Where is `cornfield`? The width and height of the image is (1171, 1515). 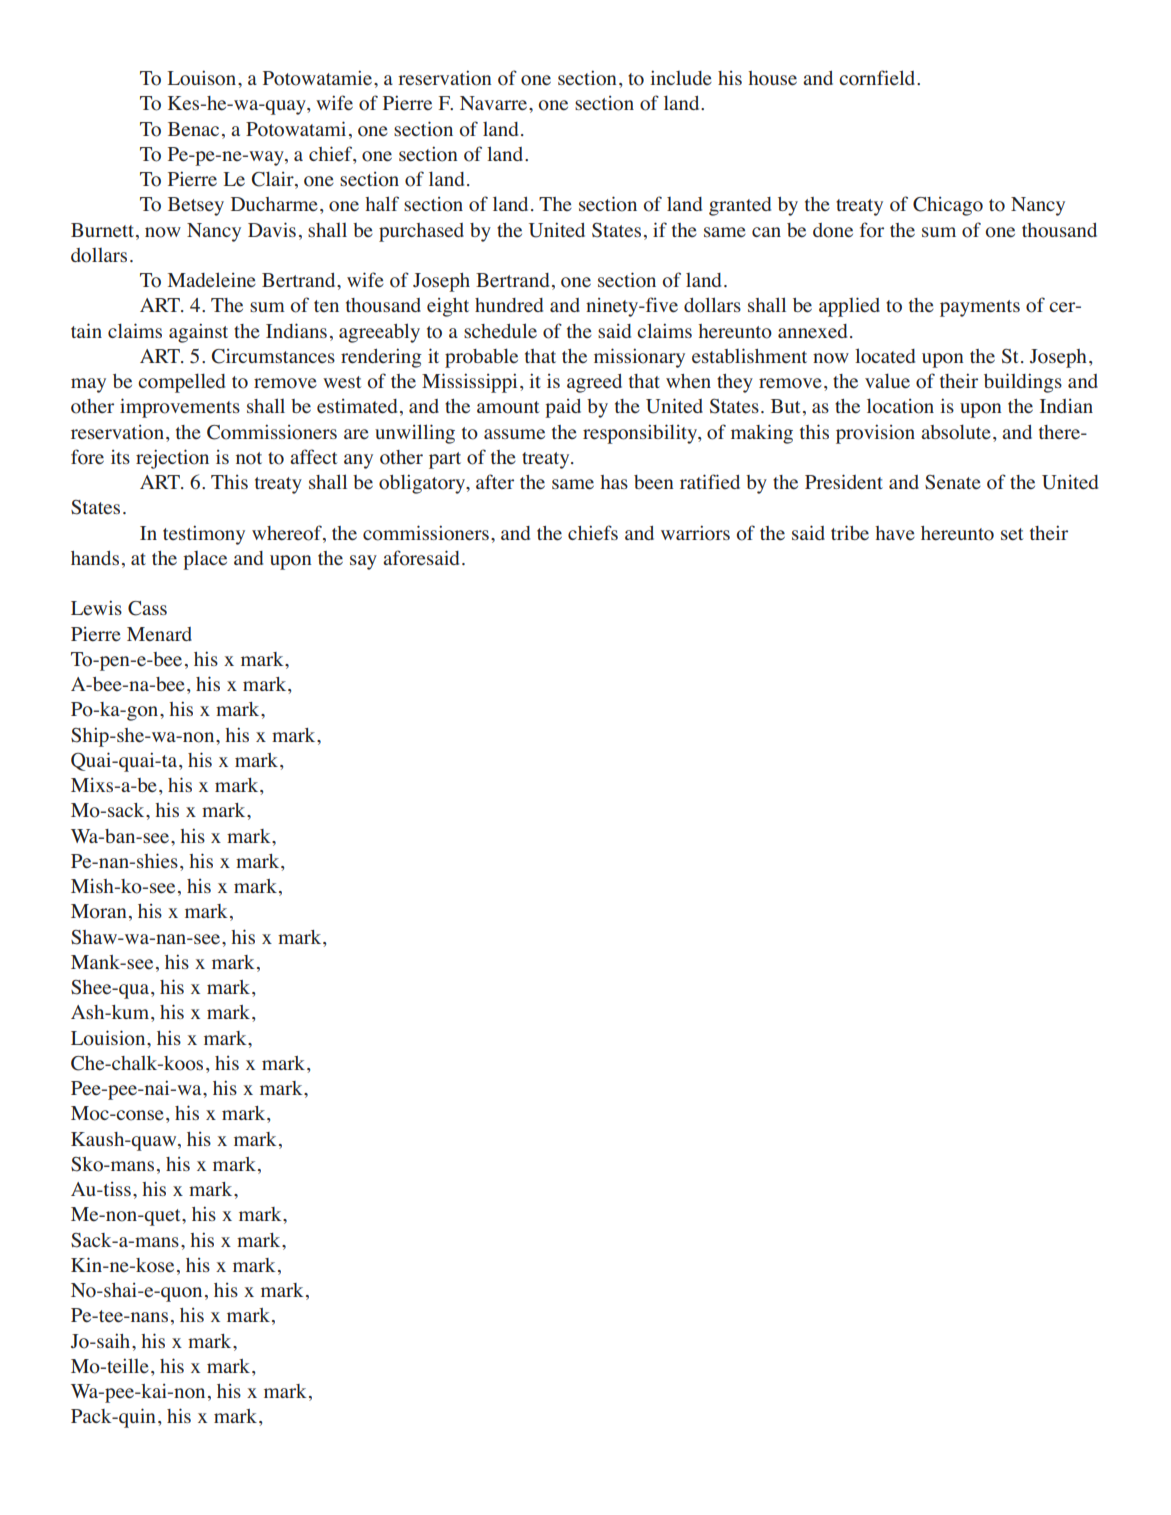 cornfield is located at coordinates (878, 78).
